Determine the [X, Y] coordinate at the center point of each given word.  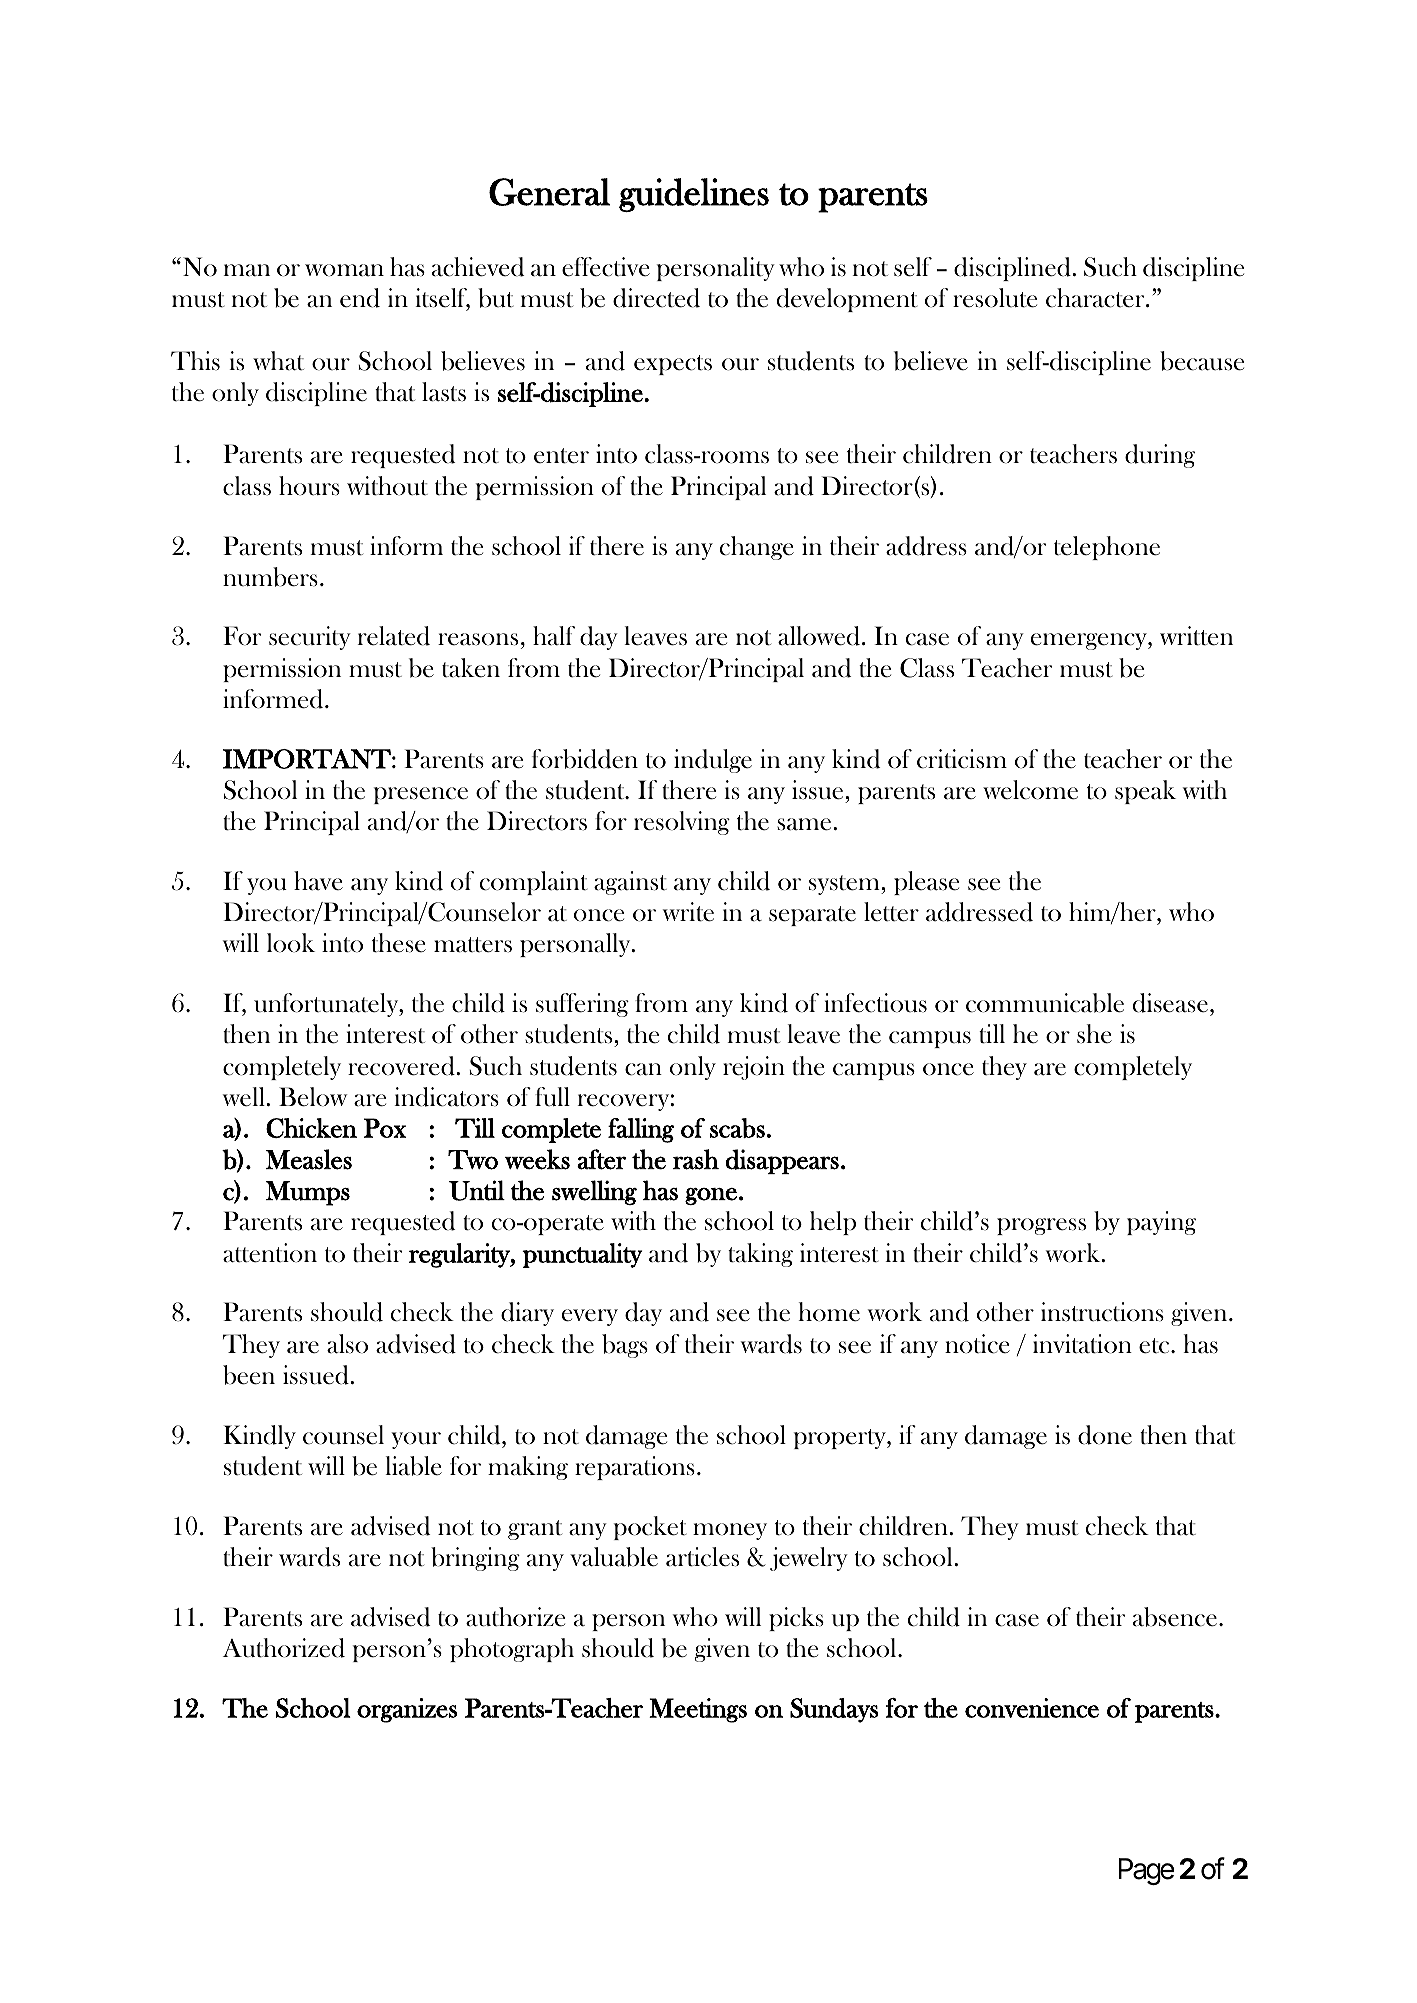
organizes [407, 1710]
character [1096, 298]
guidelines [694, 195]
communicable [1045, 1003]
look [291, 943]
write [688, 912]
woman [344, 270]
